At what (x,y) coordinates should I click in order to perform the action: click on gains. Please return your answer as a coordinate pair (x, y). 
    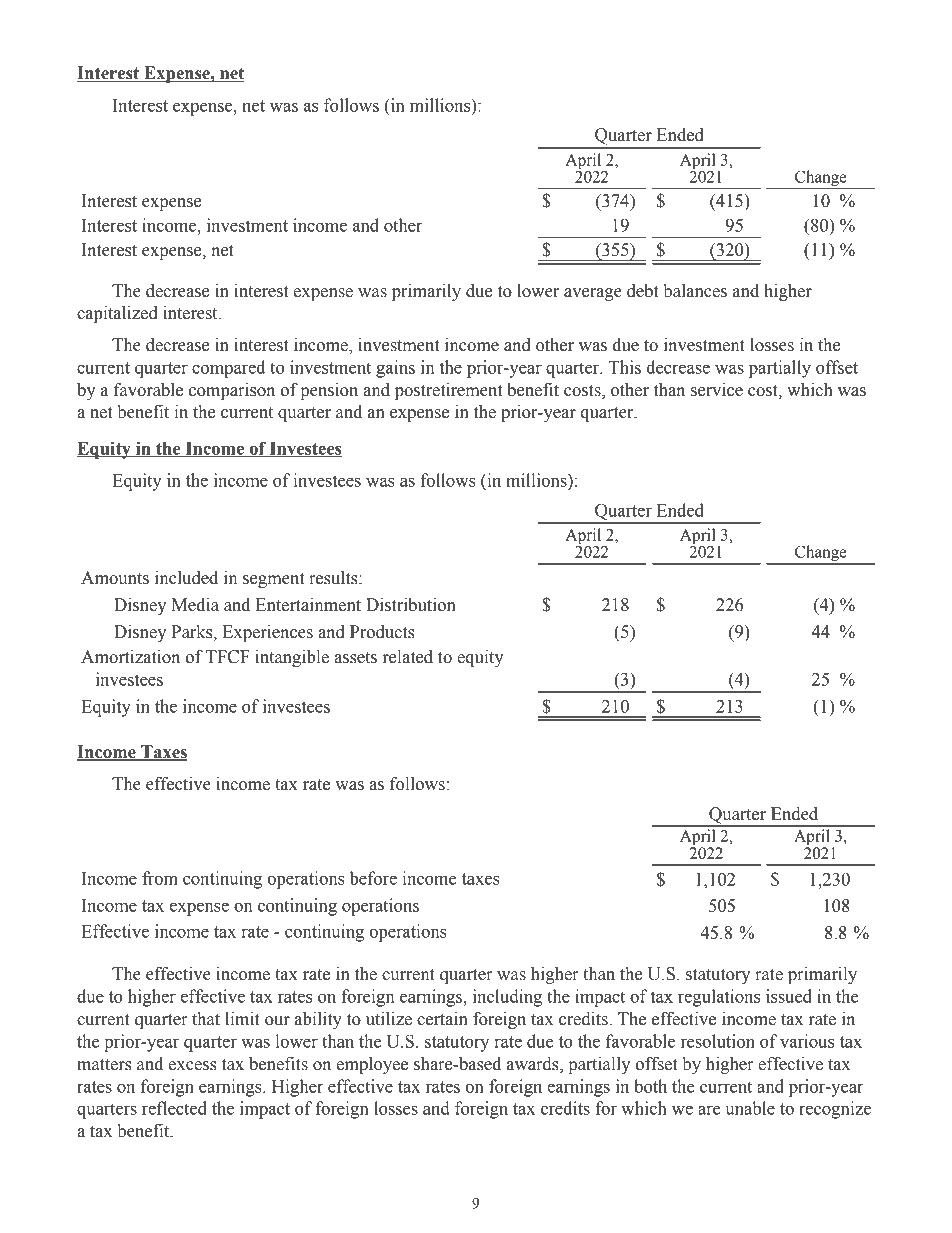
    Looking at the image, I should click on (395, 369).
